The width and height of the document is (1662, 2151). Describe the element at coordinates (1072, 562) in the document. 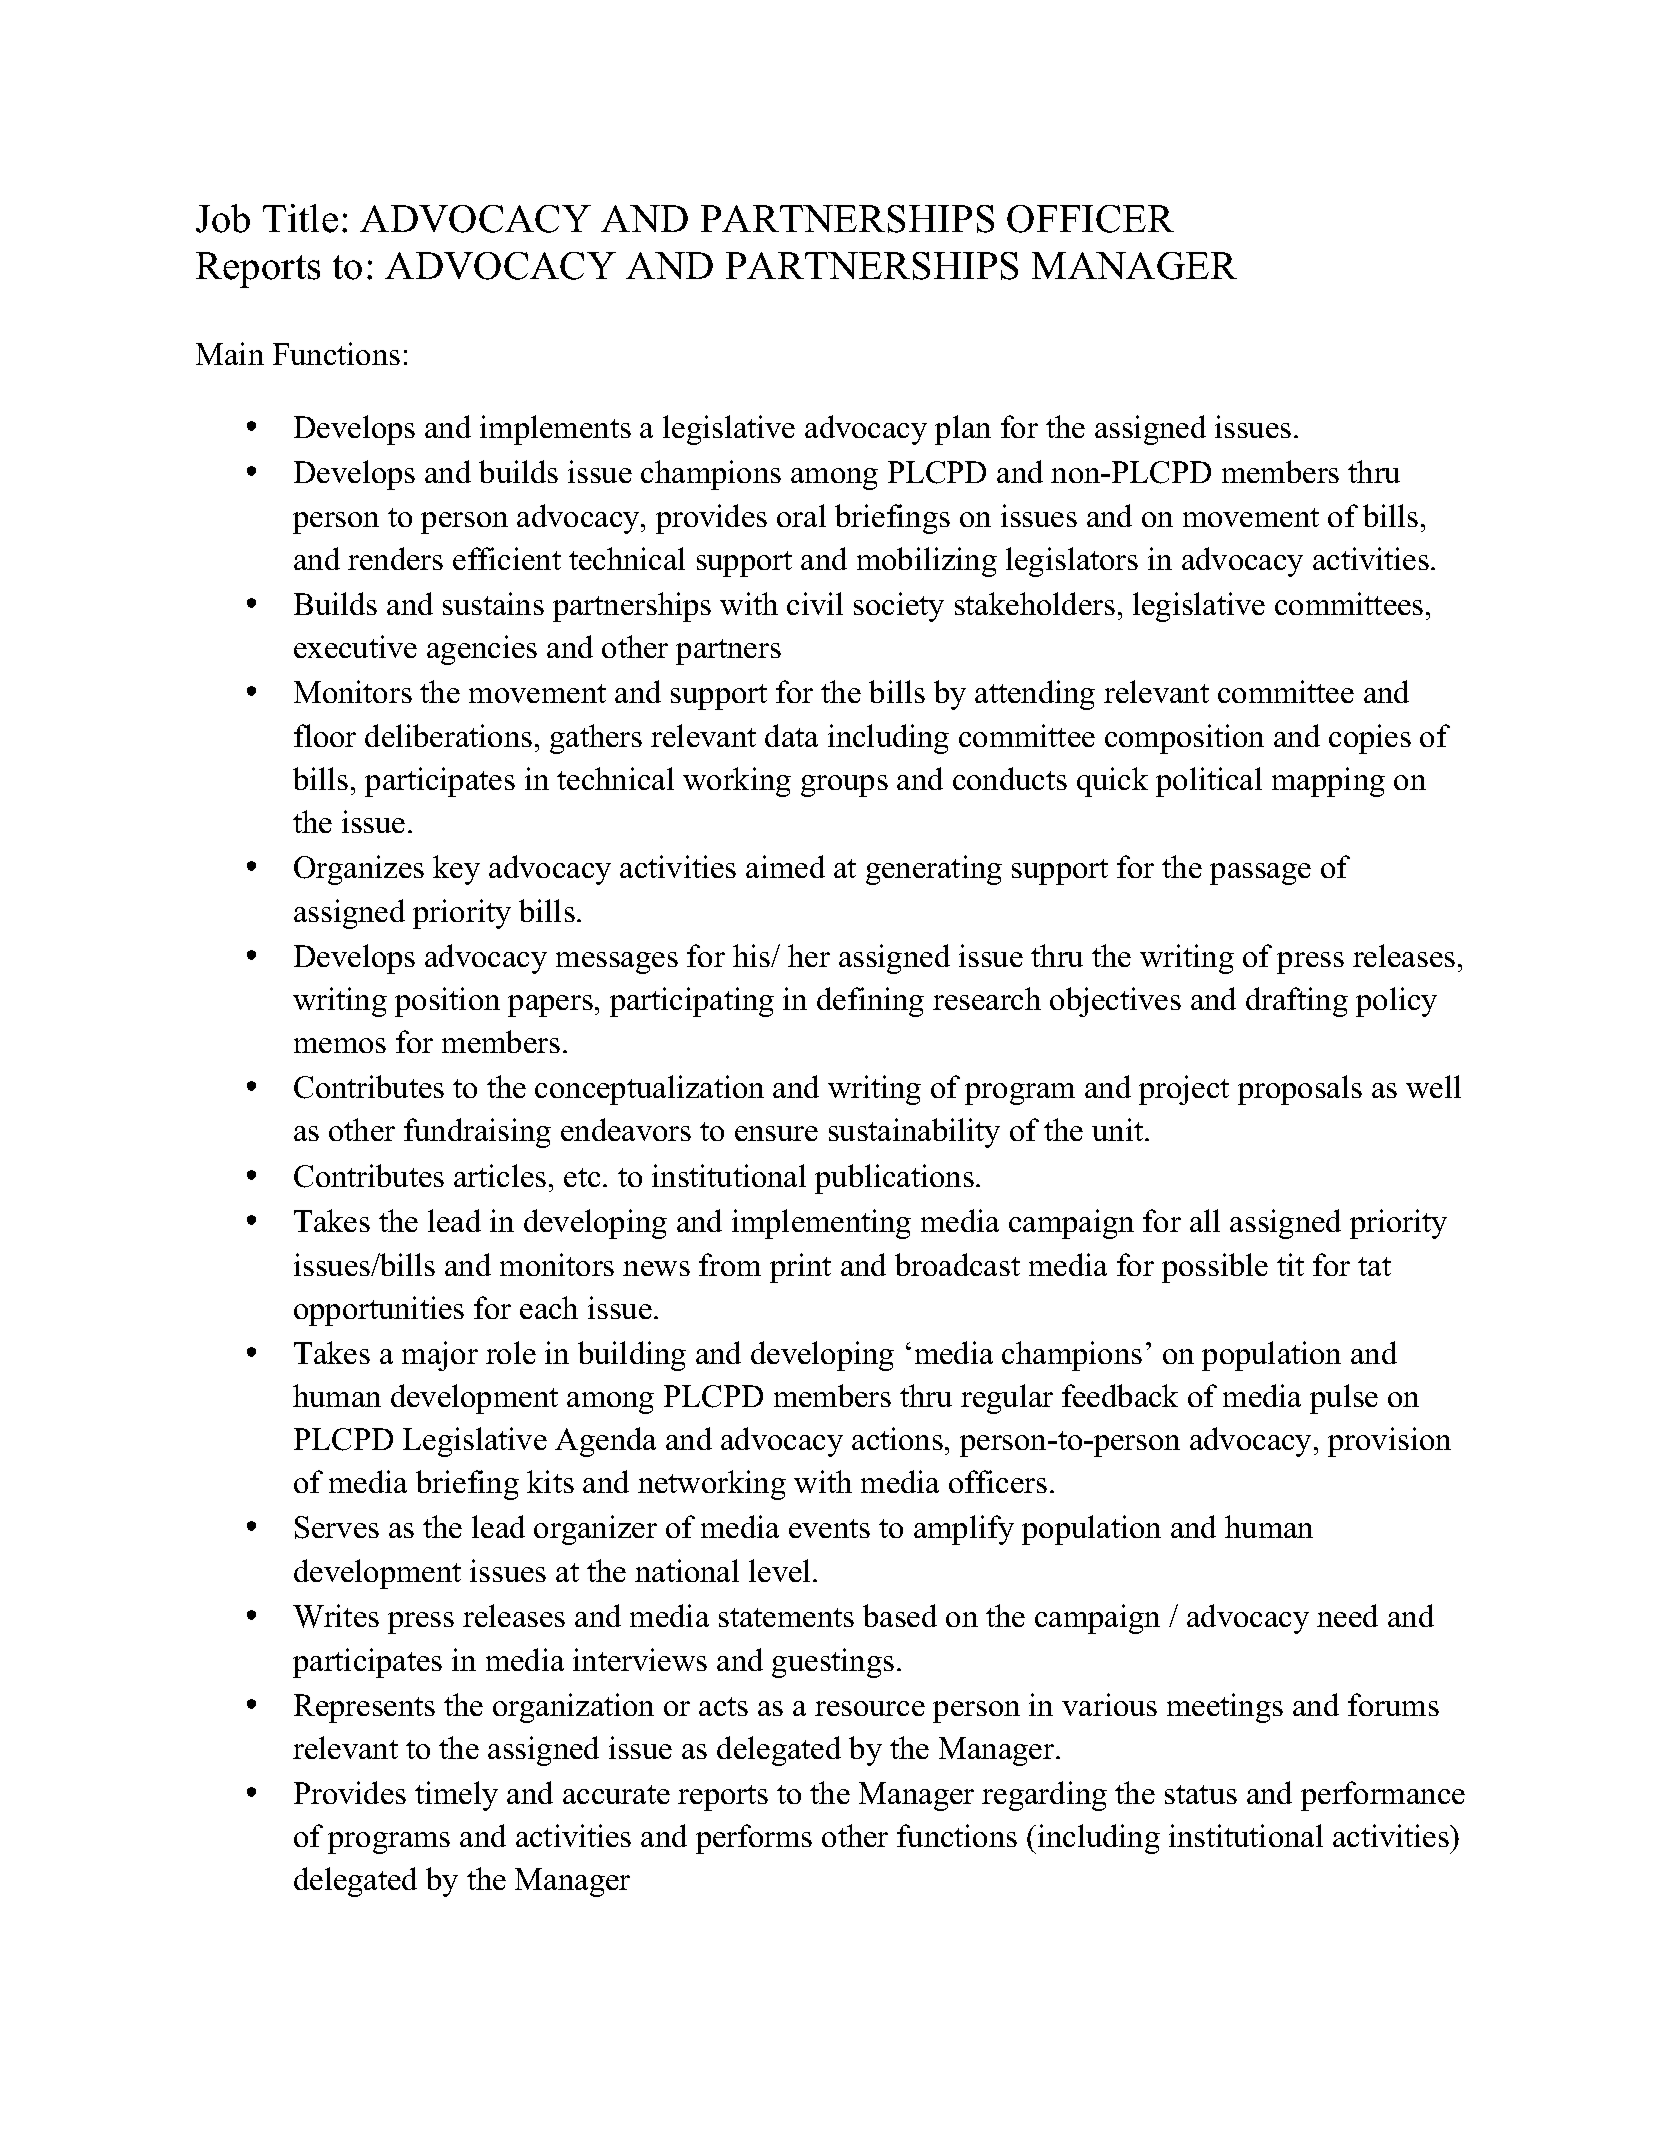

I see `legislators` at that location.
